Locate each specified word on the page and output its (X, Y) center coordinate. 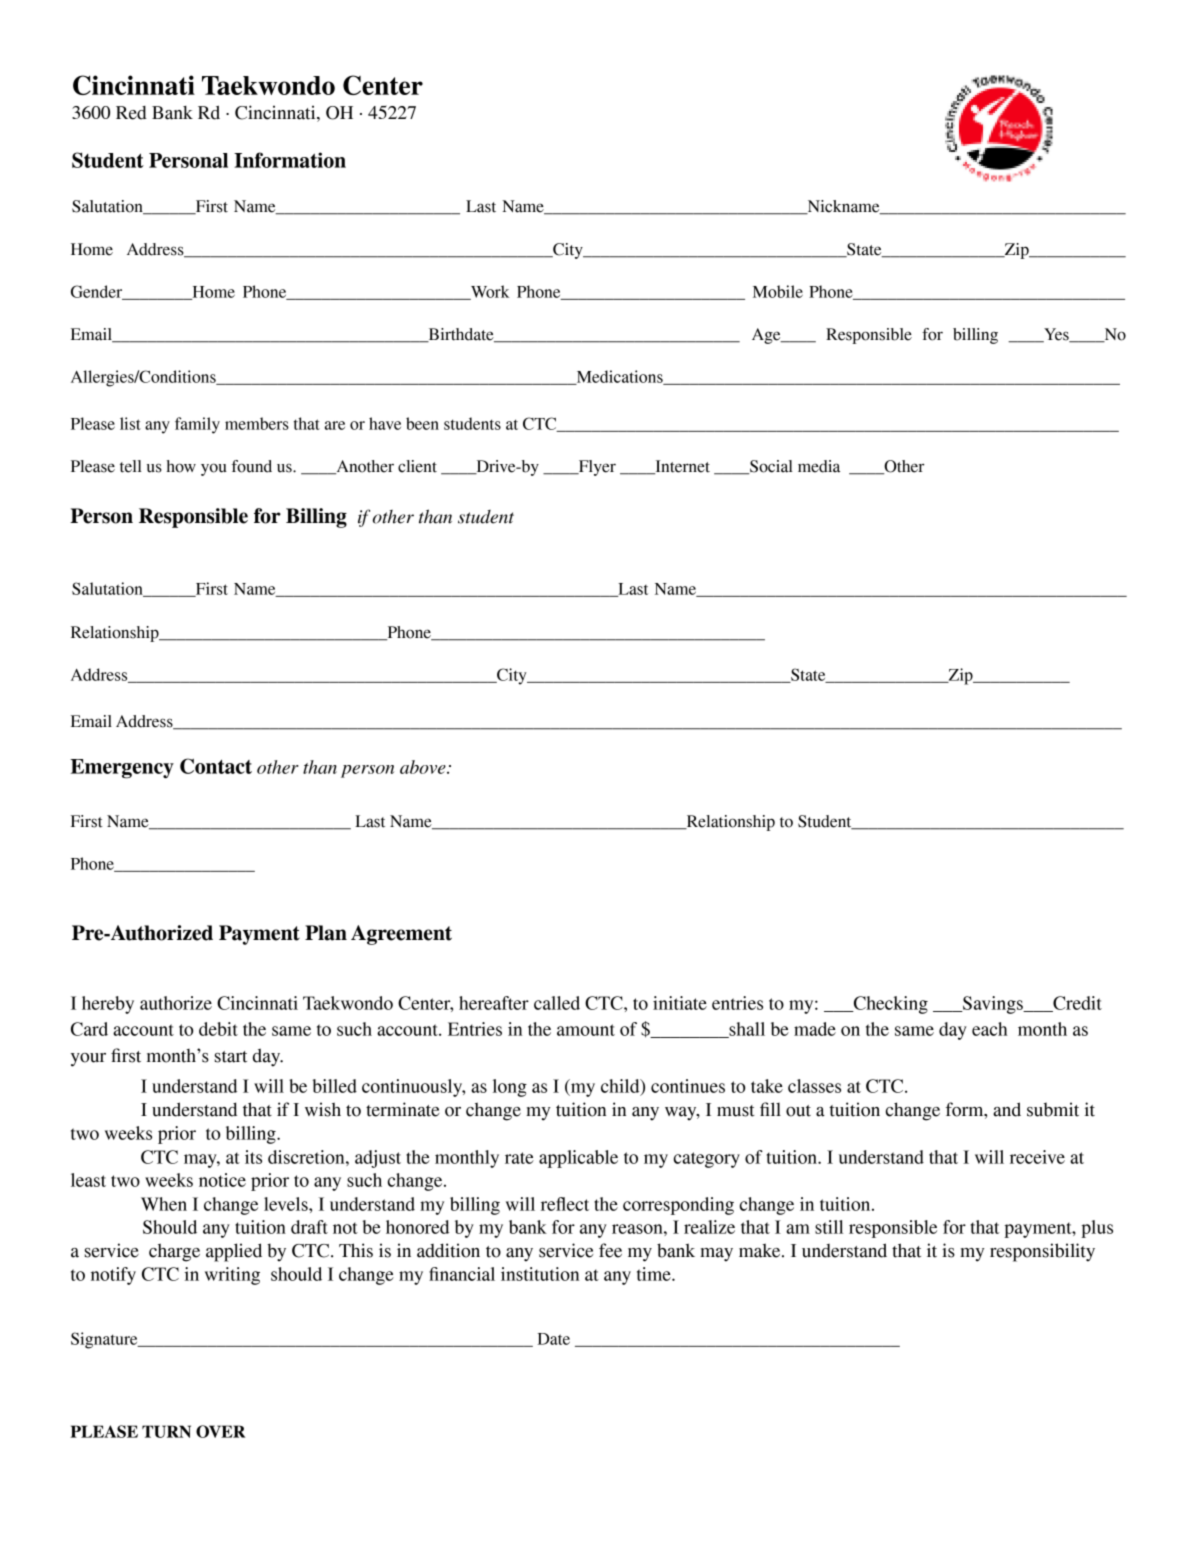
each (990, 1029)
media (819, 466)
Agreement (401, 935)
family (197, 425)
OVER (220, 1431)
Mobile (778, 291)
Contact (216, 766)
